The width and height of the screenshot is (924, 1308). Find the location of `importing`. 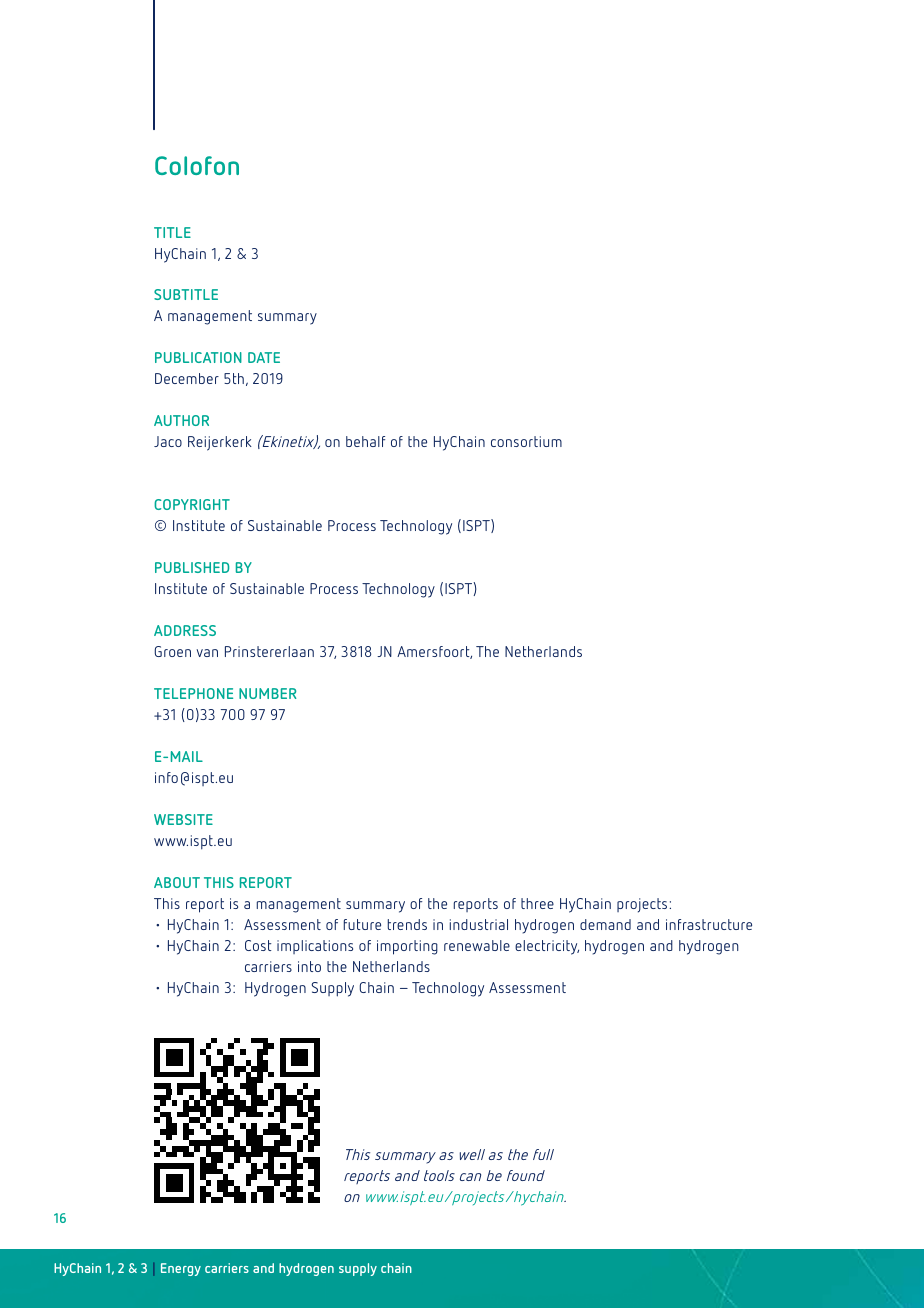

importing is located at coordinates (407, 947).
